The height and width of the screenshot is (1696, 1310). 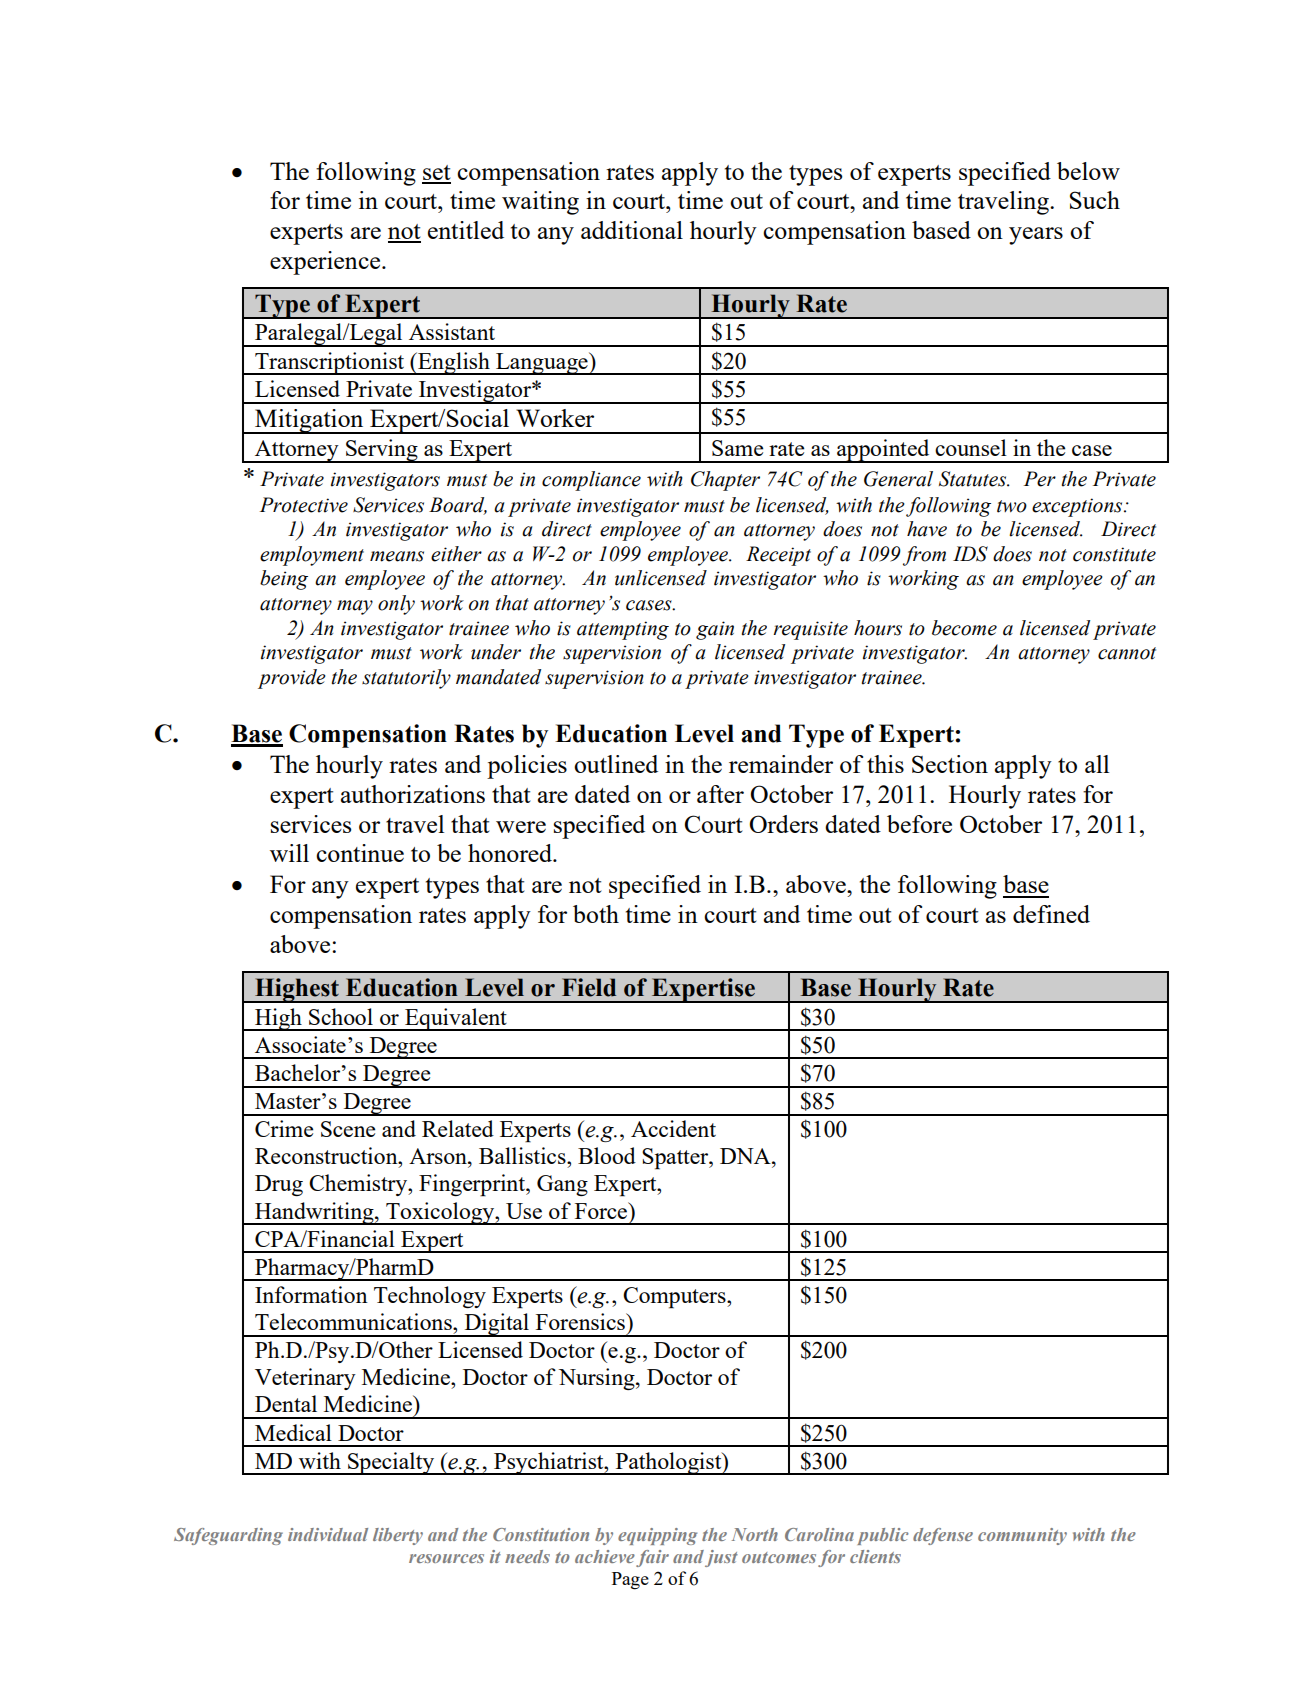 I want to click on DNA, so click(x=746, y=1156).
